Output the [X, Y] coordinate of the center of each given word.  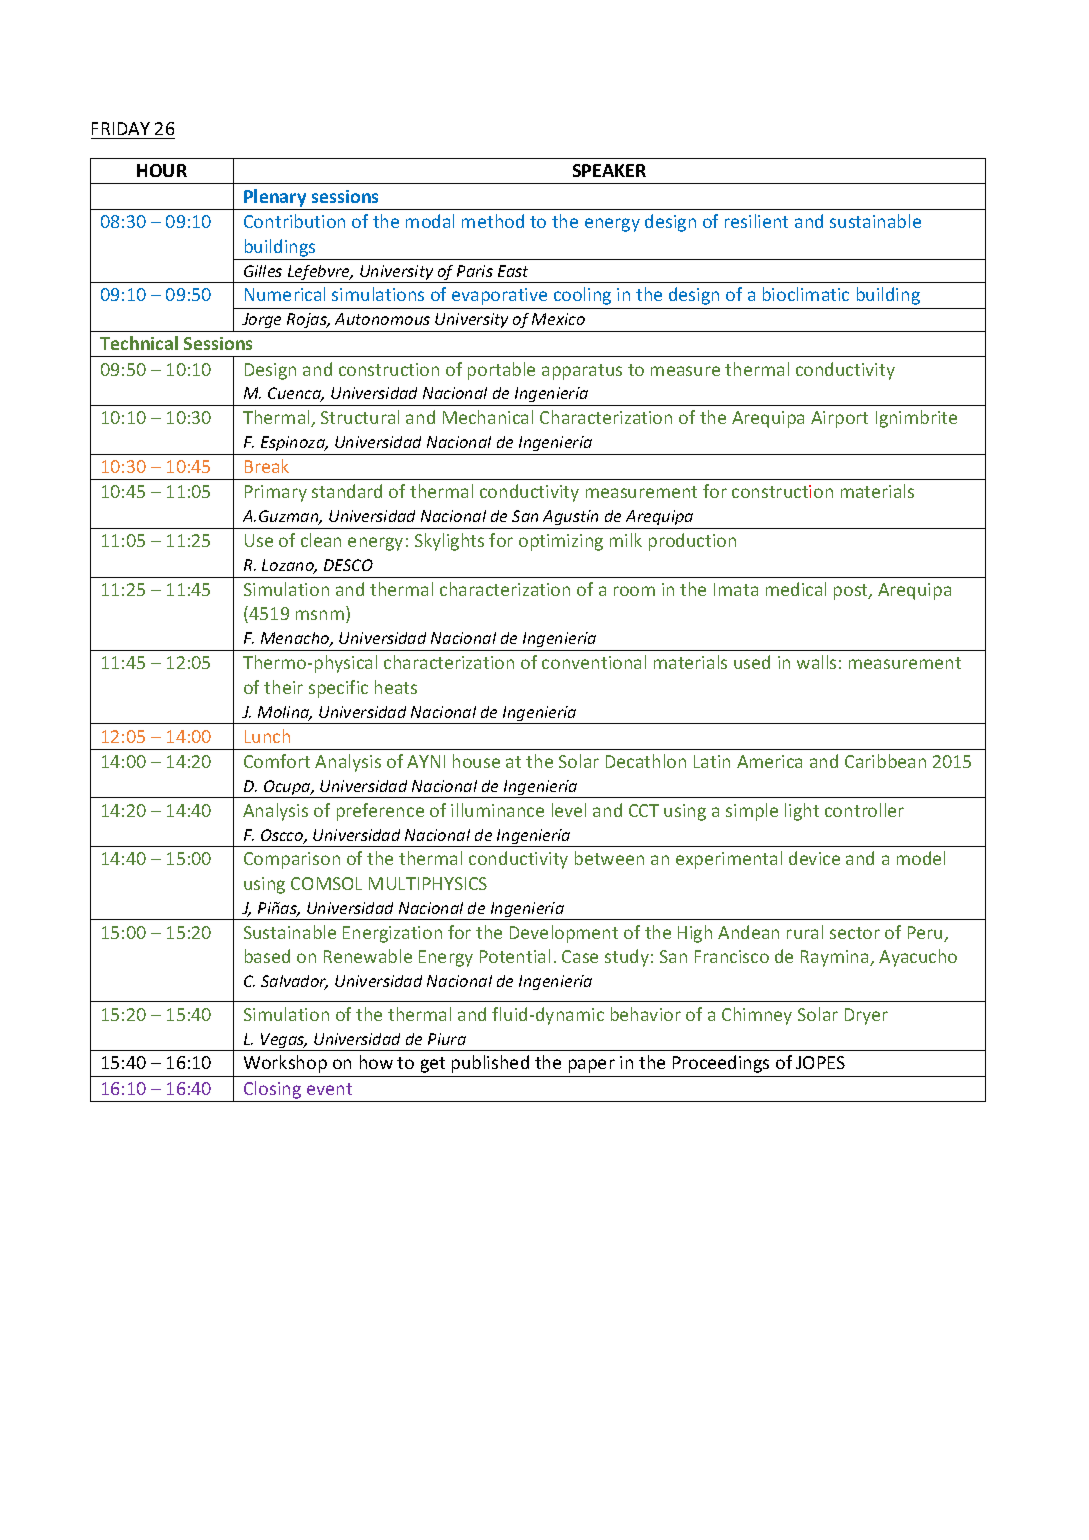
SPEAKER [609, 170]
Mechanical [488, 417]
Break [267, 466]
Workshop [285, 1064]
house [476, 761]
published [490, 1064]
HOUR [162, 170]
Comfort [277, 761]
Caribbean [885, 761]
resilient [756, 221]
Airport [839, 419]
